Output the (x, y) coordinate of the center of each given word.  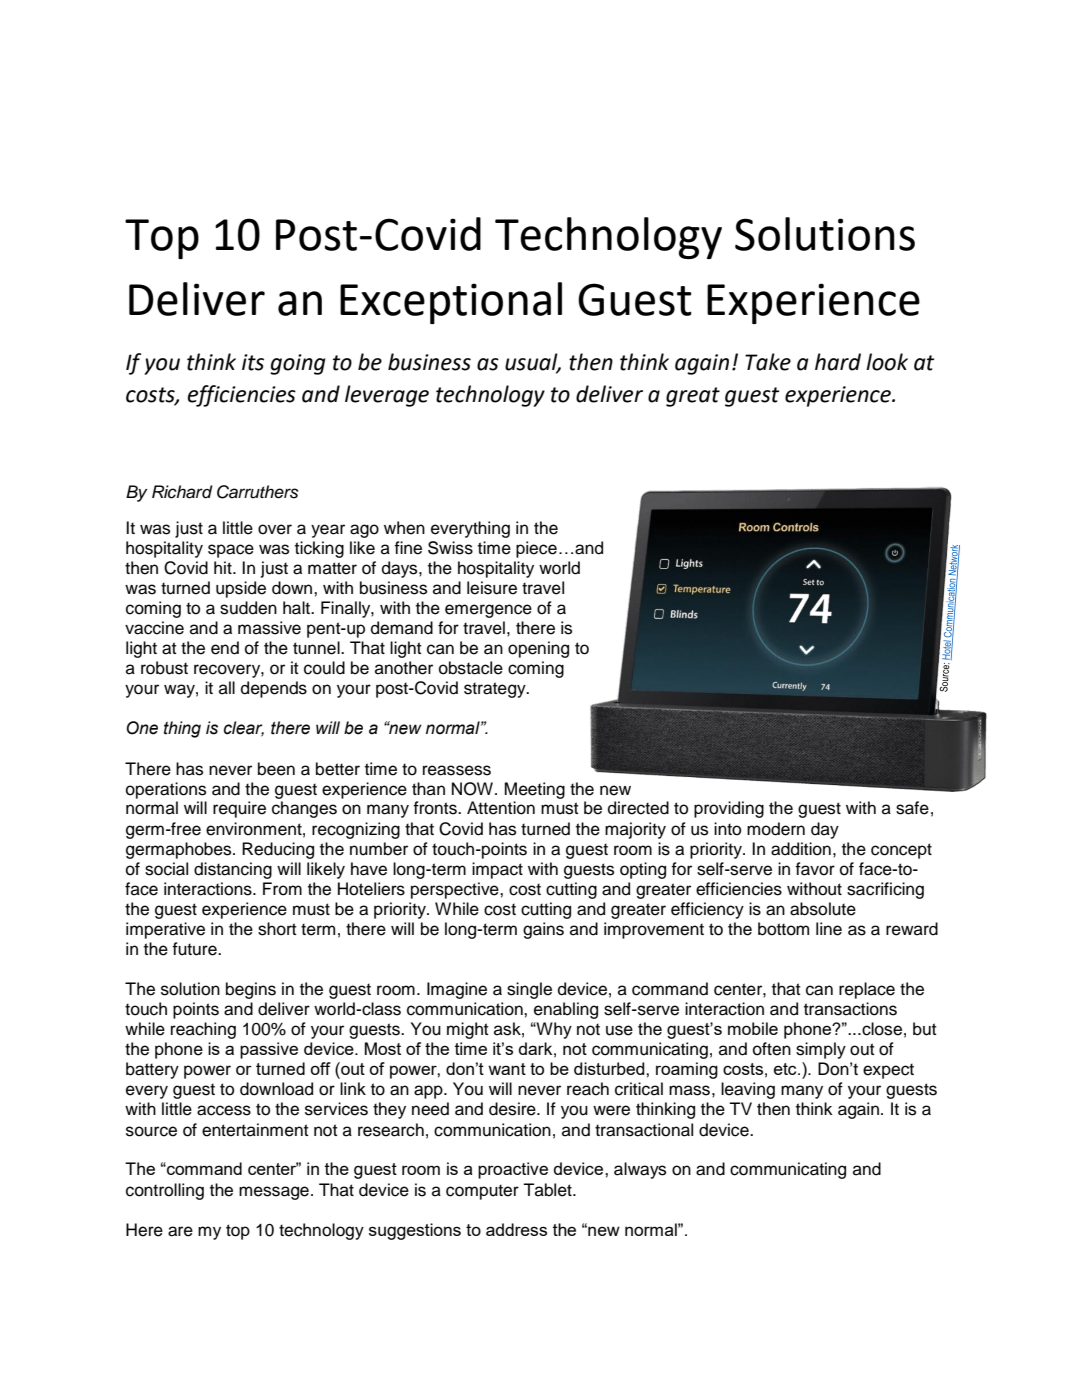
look (887, 362)
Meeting (535, 790)
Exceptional (451, 303)
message (274, 1193)
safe (912, 808)
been (276, 769)
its (253, 362)
